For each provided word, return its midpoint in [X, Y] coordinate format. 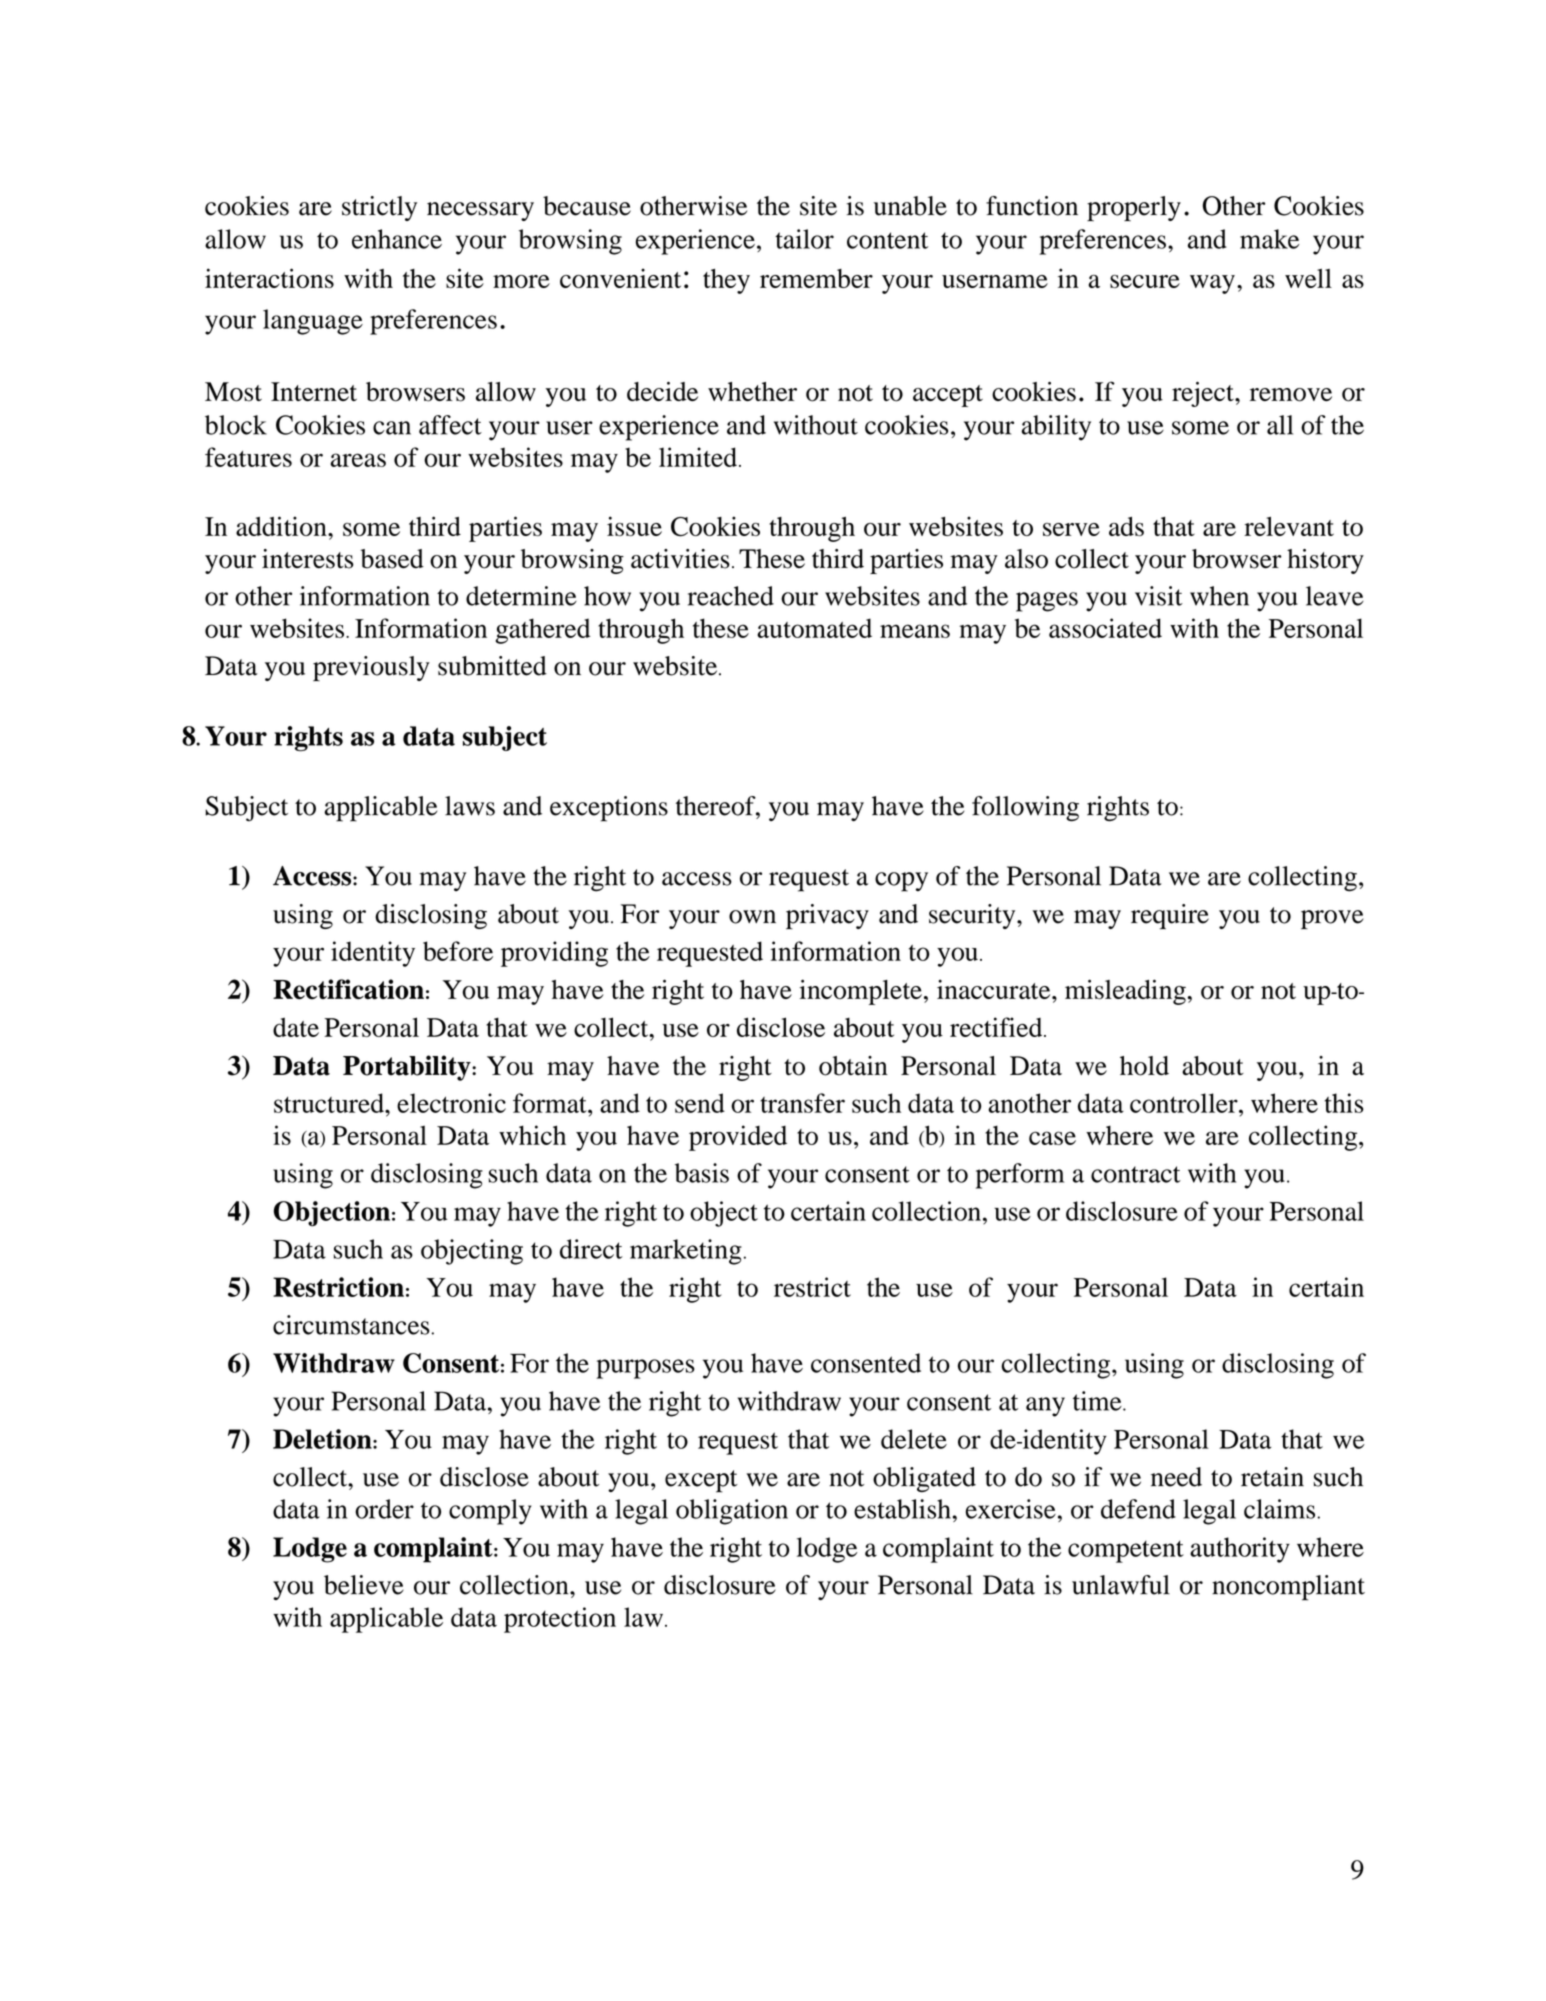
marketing [686, 1252]
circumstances [351, 1325]
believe [364, 1585]
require [1170, 916]
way [1212, 284]
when [1219, 596]
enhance [397, 239]
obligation [732, 1512]
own [752, 917]
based [392, 559]
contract [1136, 1174]
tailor [804, 239]
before [458, 951]
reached [731, 596]
